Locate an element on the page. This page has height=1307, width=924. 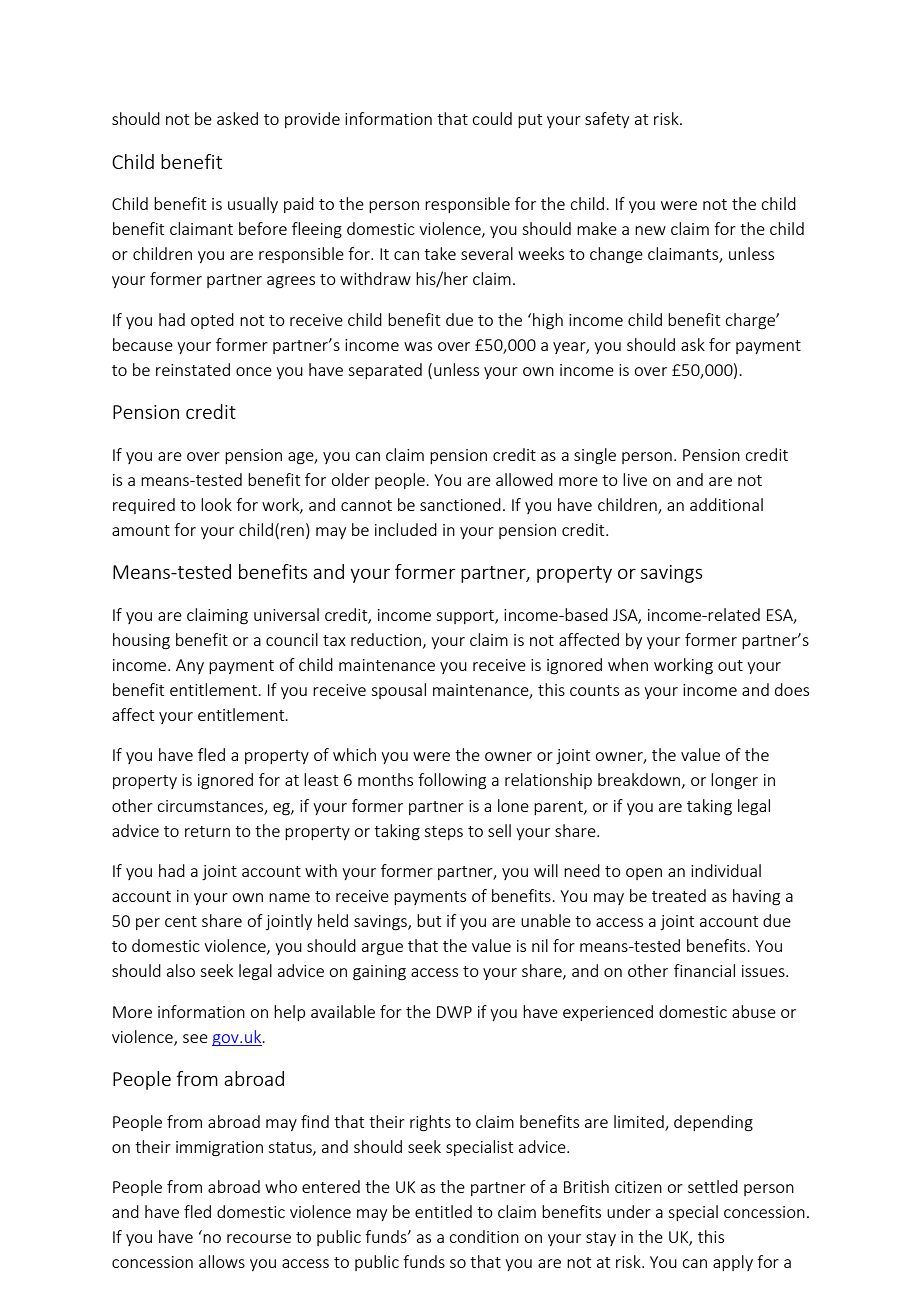
allows is located at coordinates (222, 1261).
